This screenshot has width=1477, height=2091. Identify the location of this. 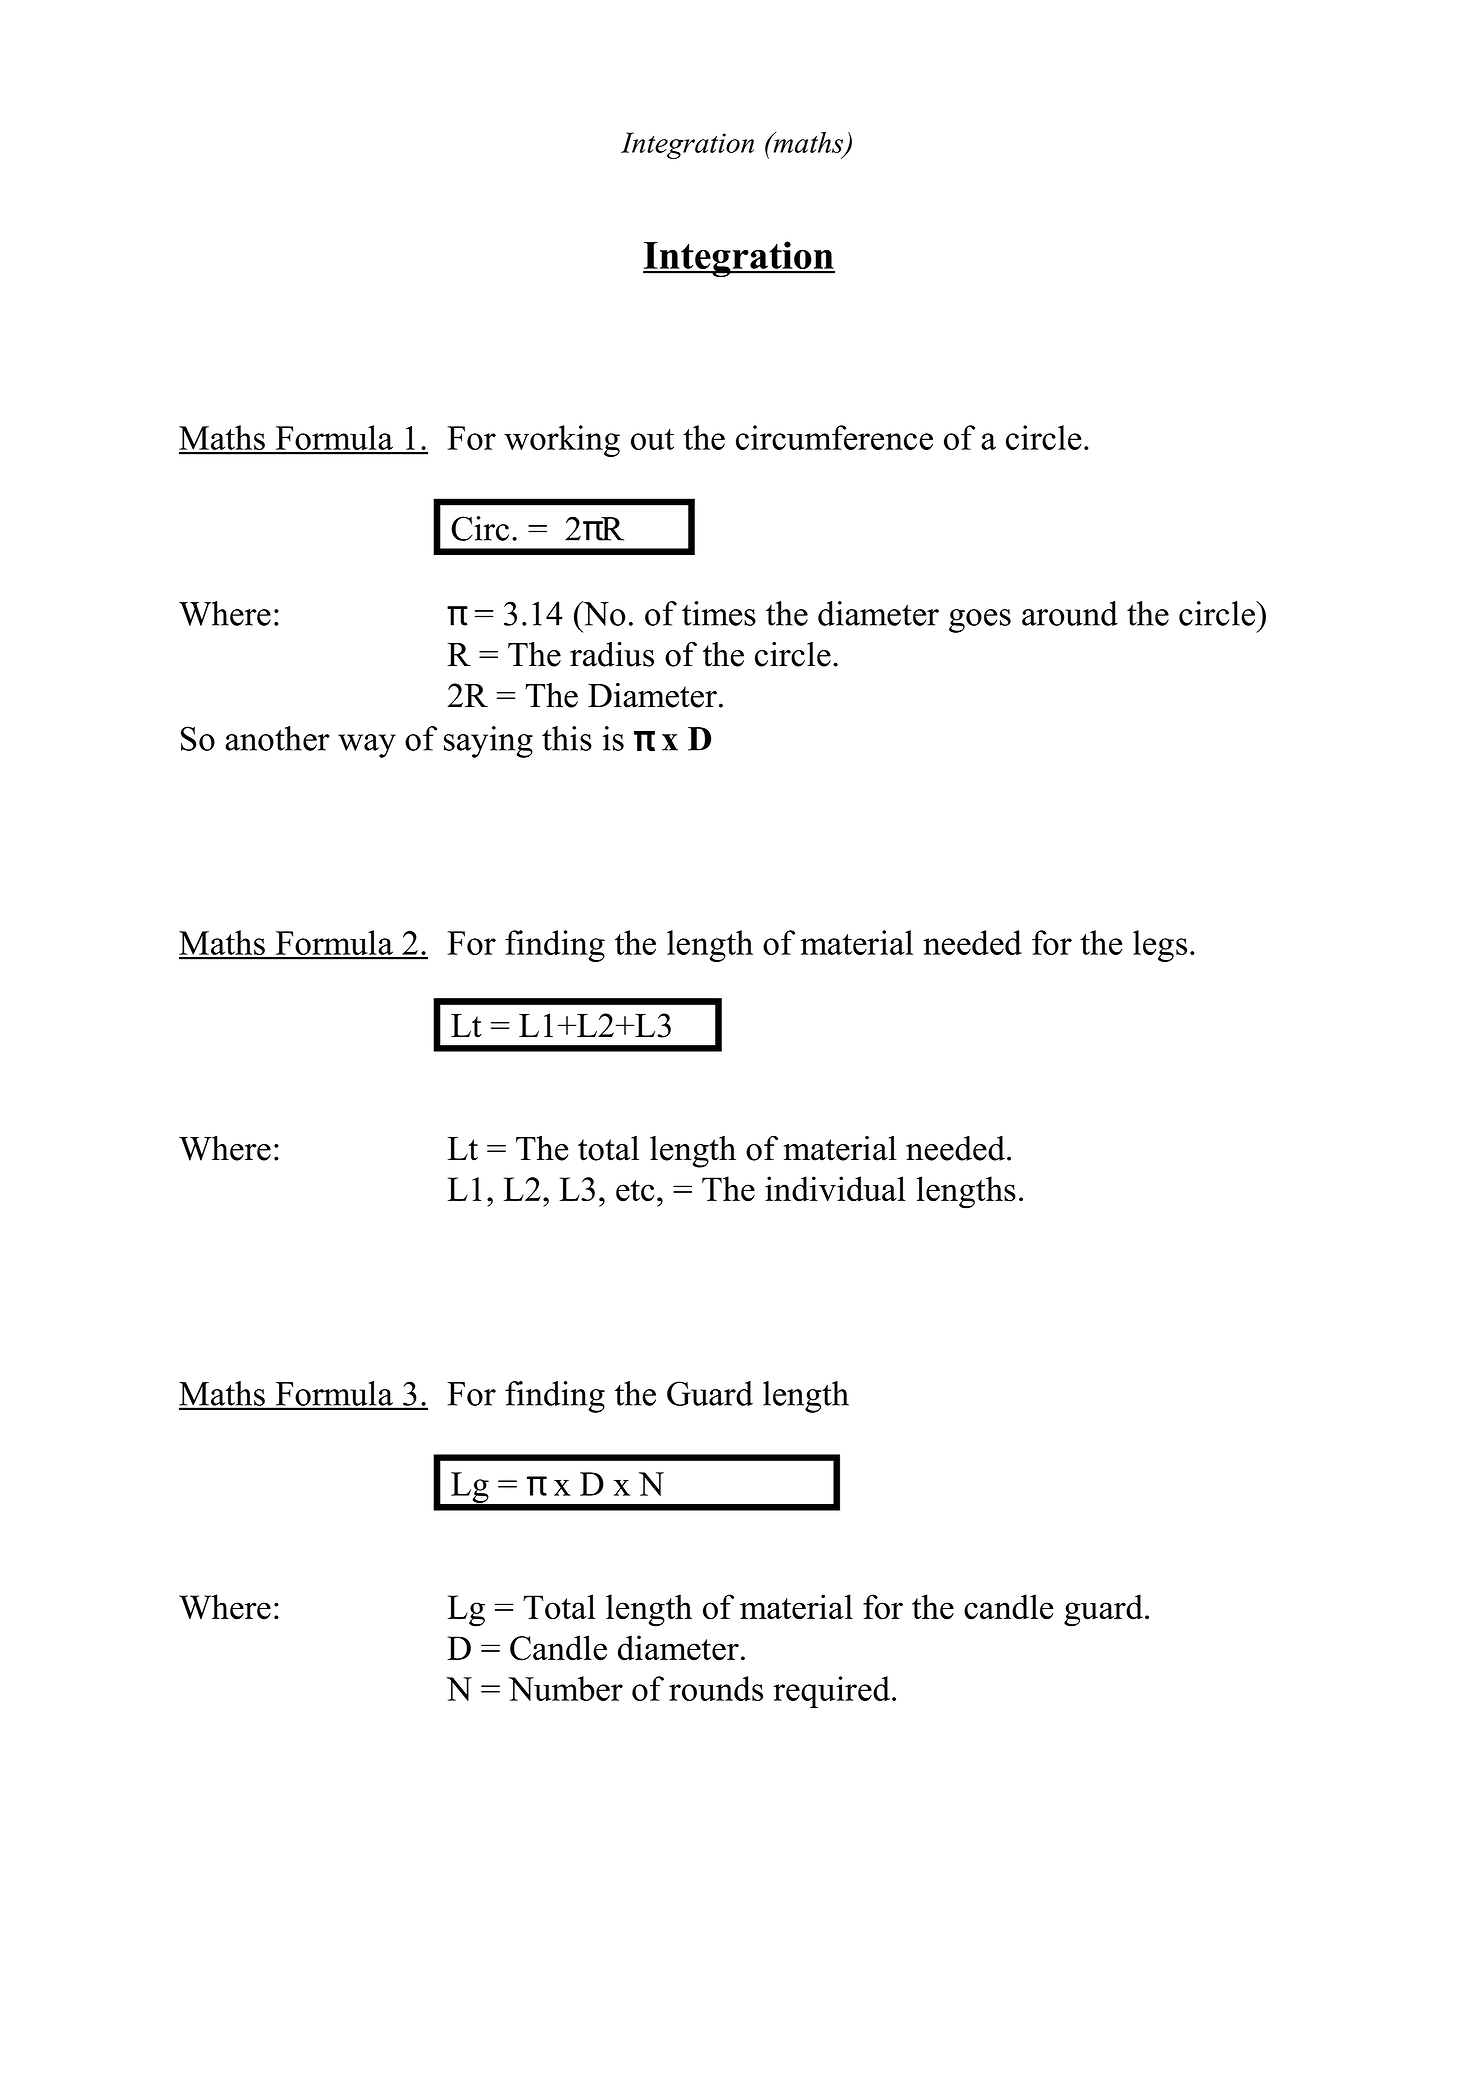
(567, 738).
